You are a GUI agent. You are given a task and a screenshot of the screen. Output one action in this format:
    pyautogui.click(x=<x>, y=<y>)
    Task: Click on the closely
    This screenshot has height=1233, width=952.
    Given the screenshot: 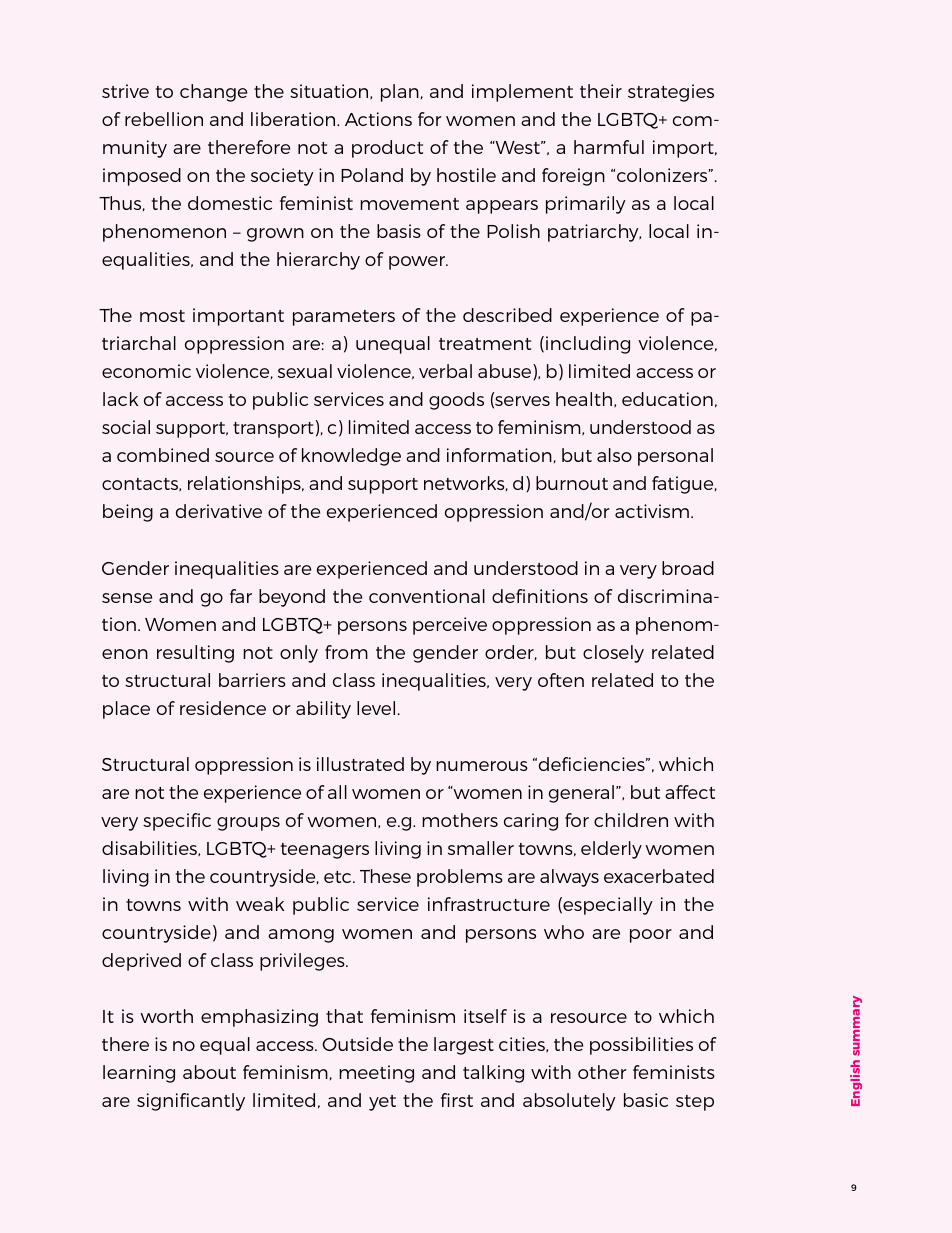 What is the action you would take?
    pyautogui.click(x=613, y=654)
